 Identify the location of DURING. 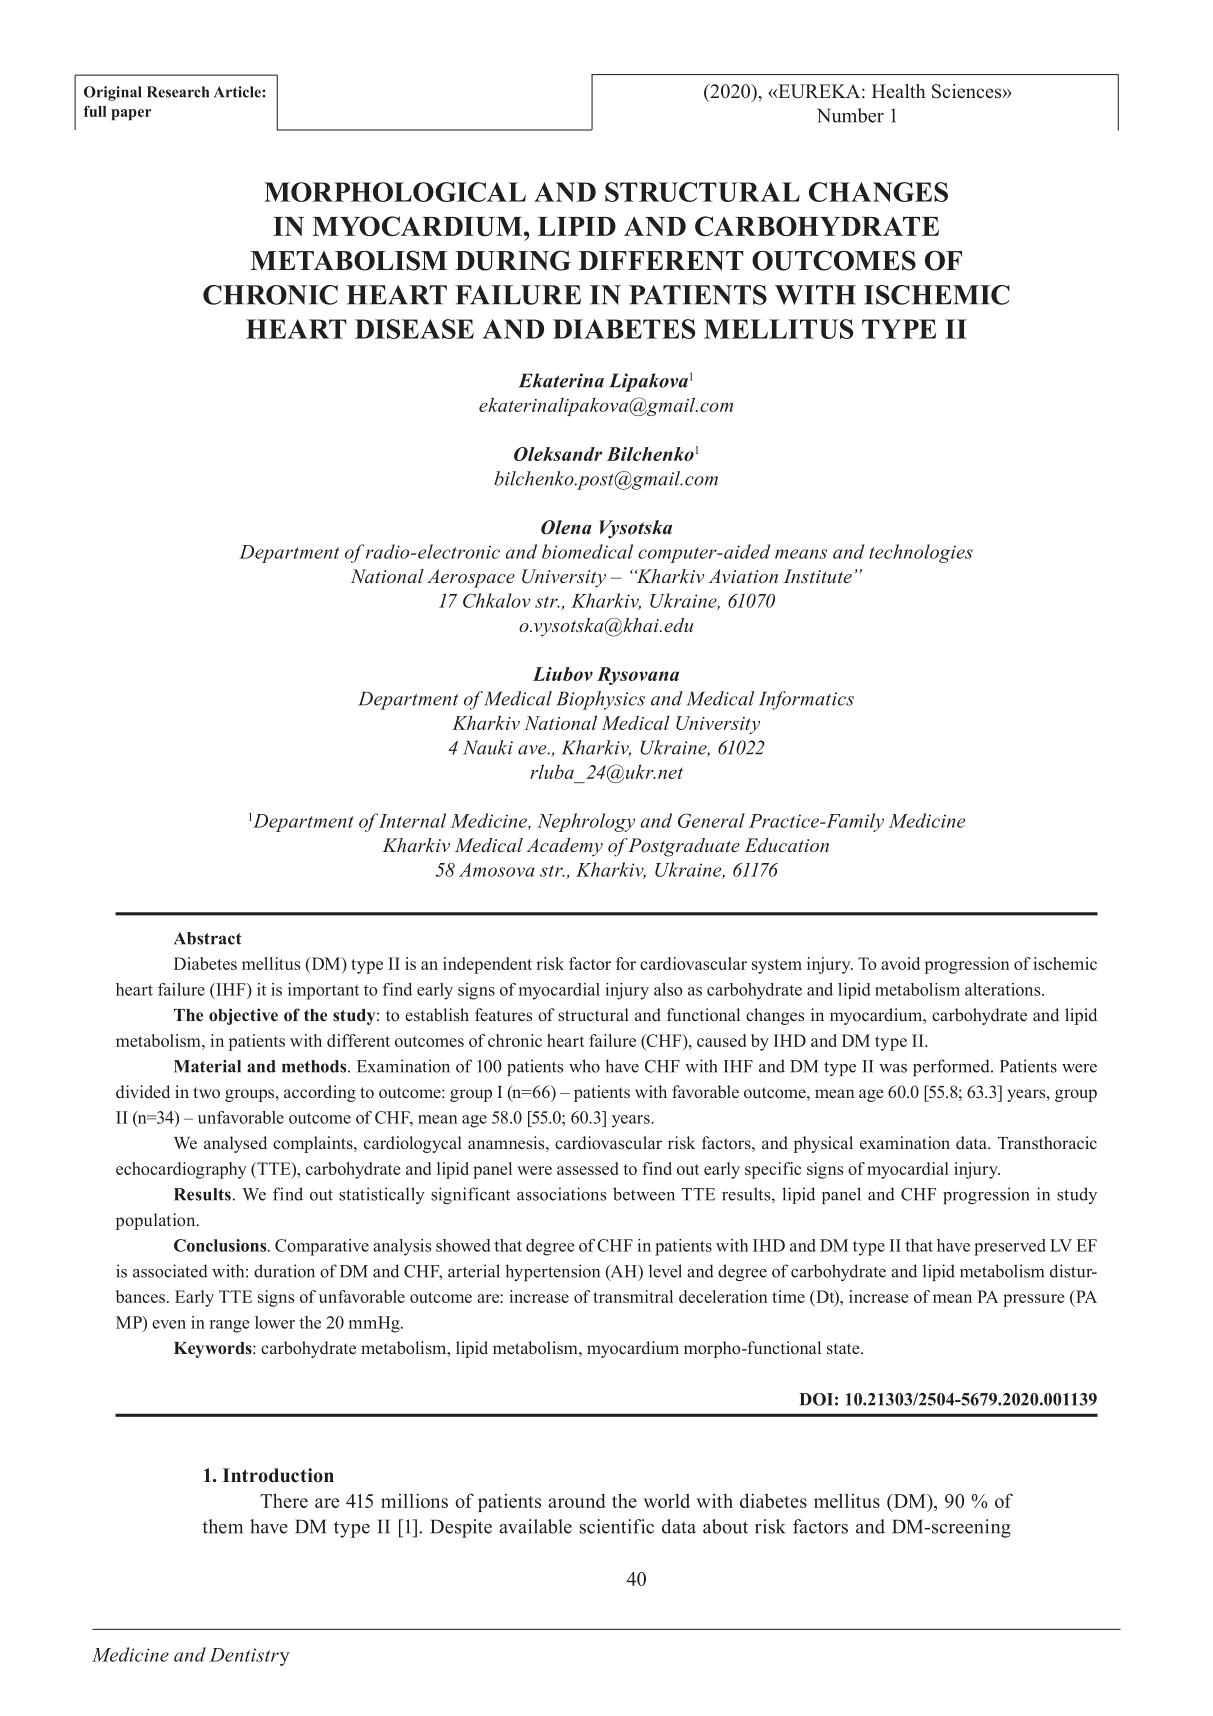
(513, 260).
